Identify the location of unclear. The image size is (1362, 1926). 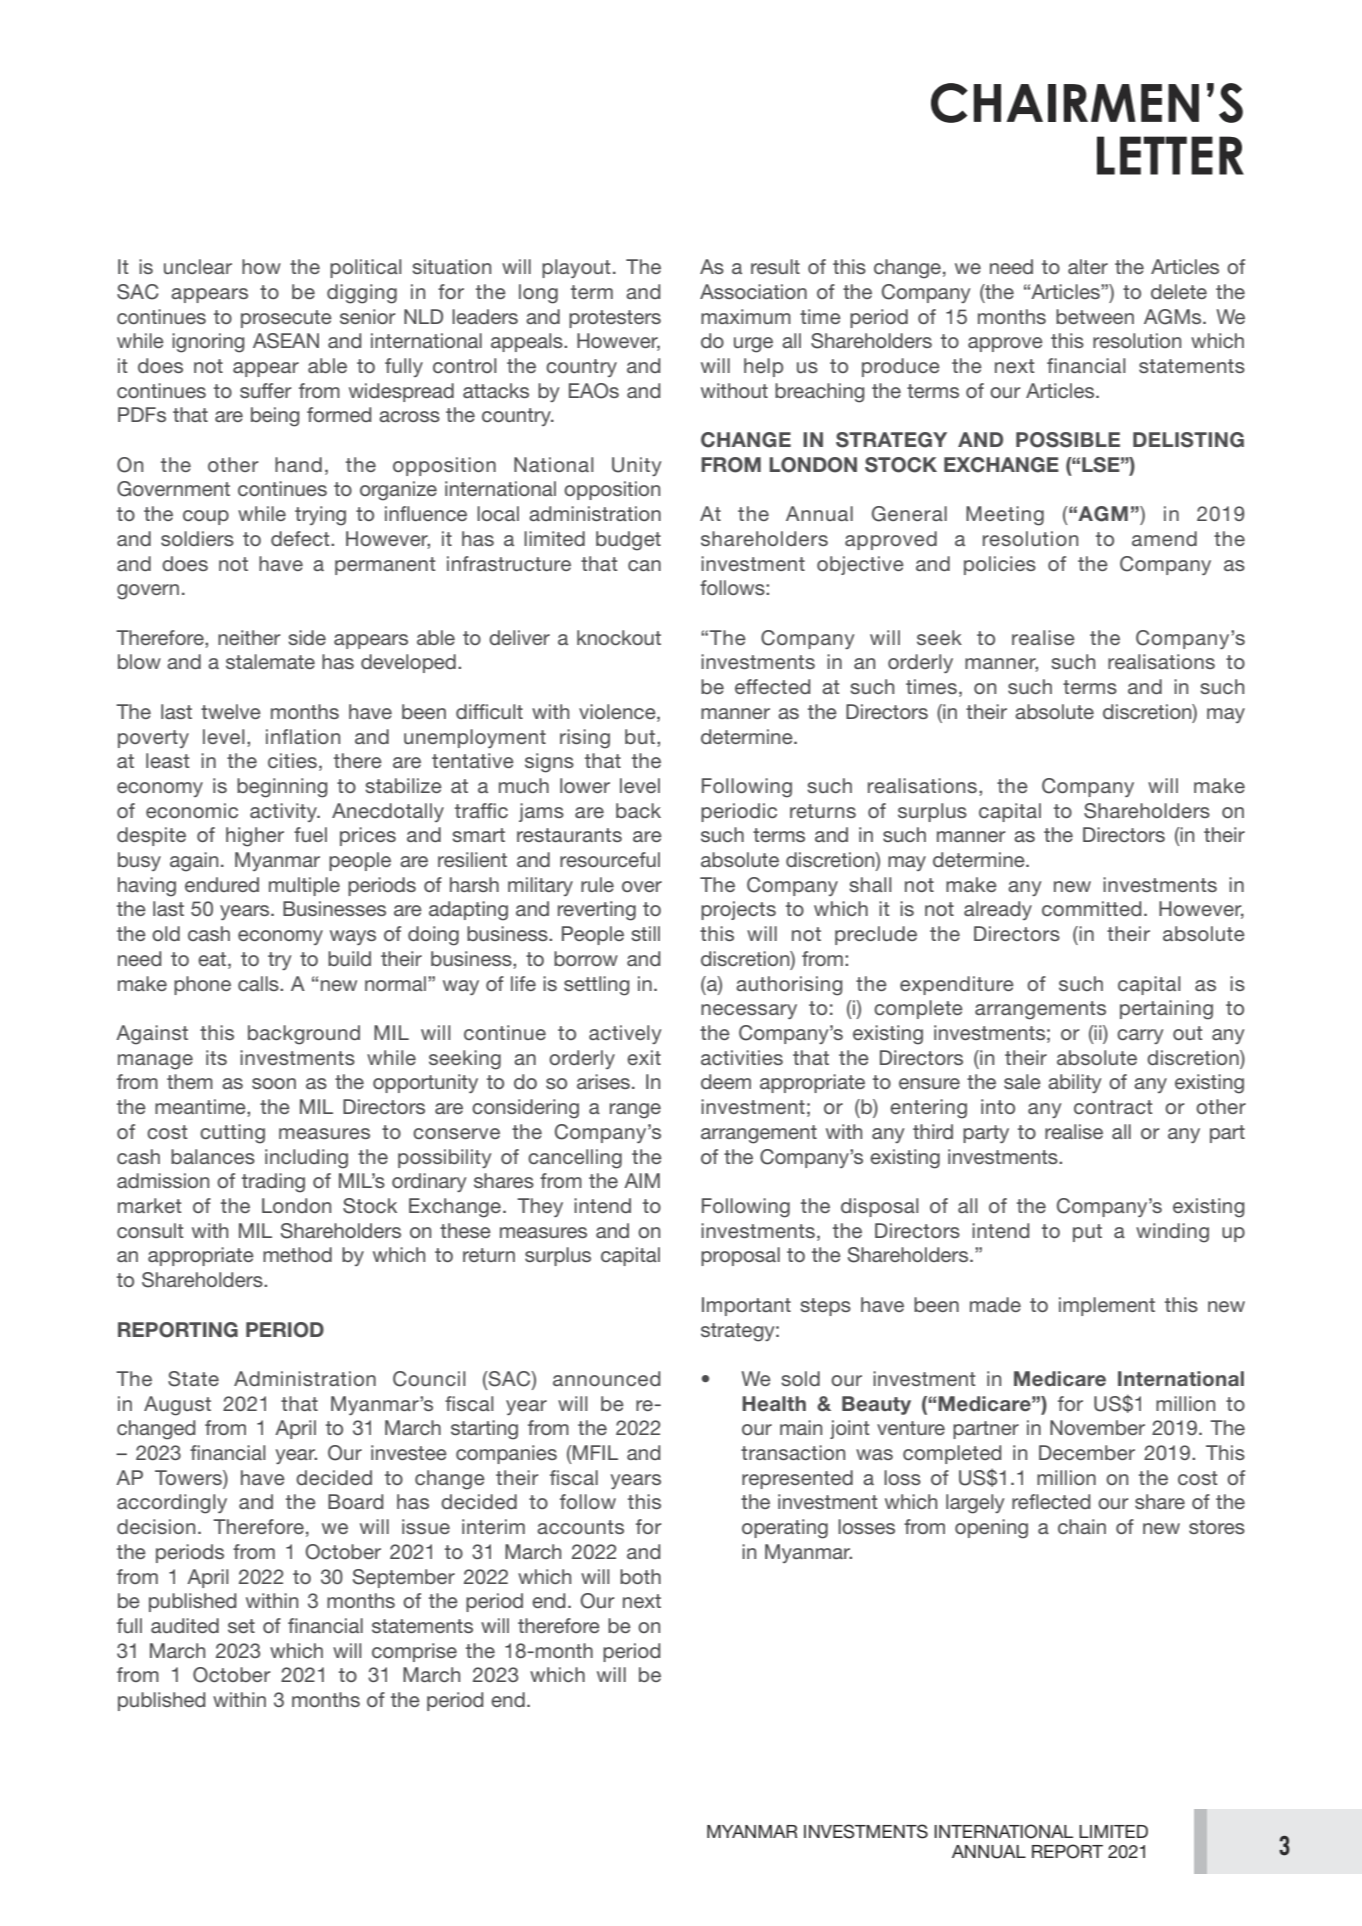
(198, 266).
